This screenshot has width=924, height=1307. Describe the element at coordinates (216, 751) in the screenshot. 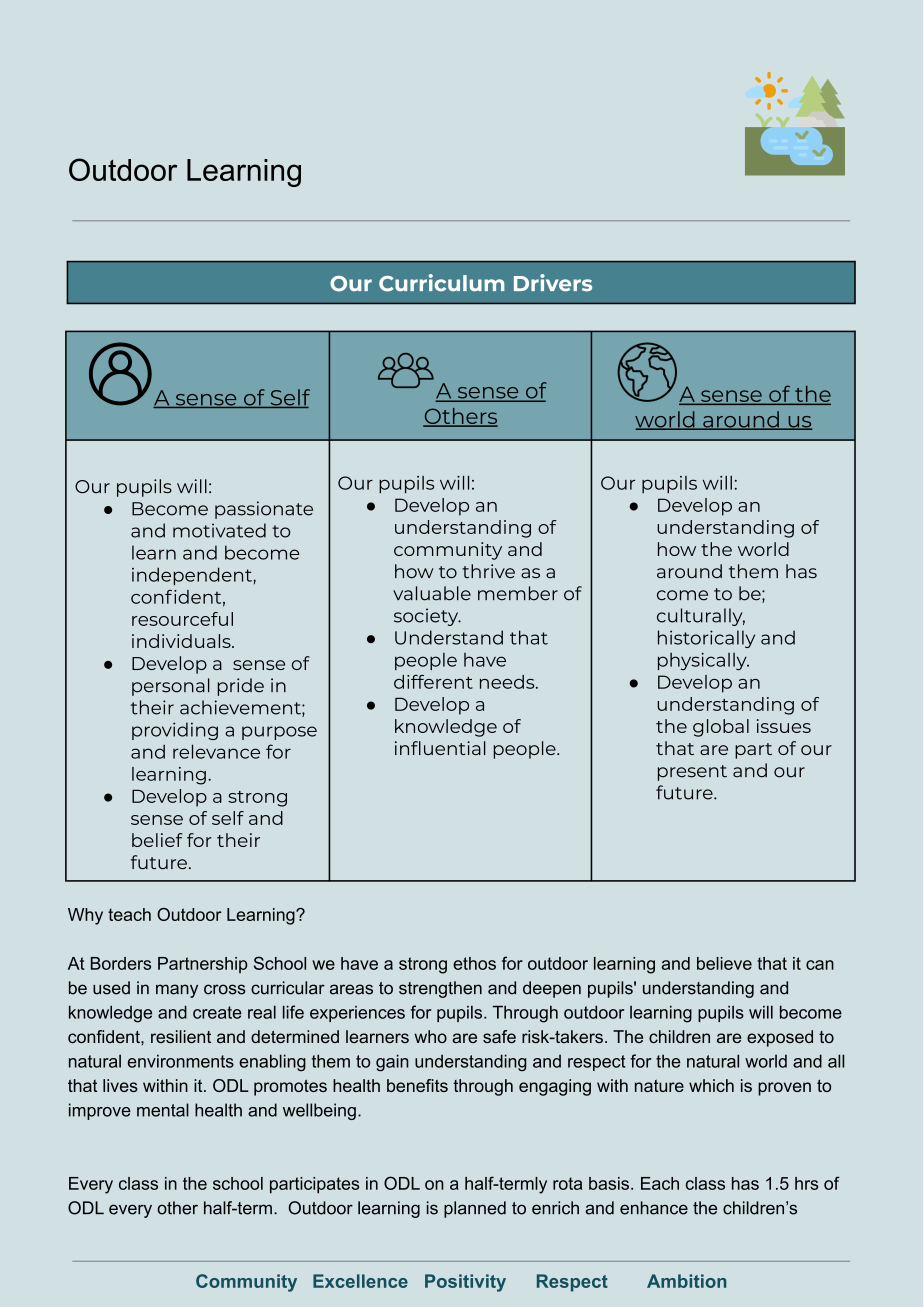

I see `relevance` at that location.
